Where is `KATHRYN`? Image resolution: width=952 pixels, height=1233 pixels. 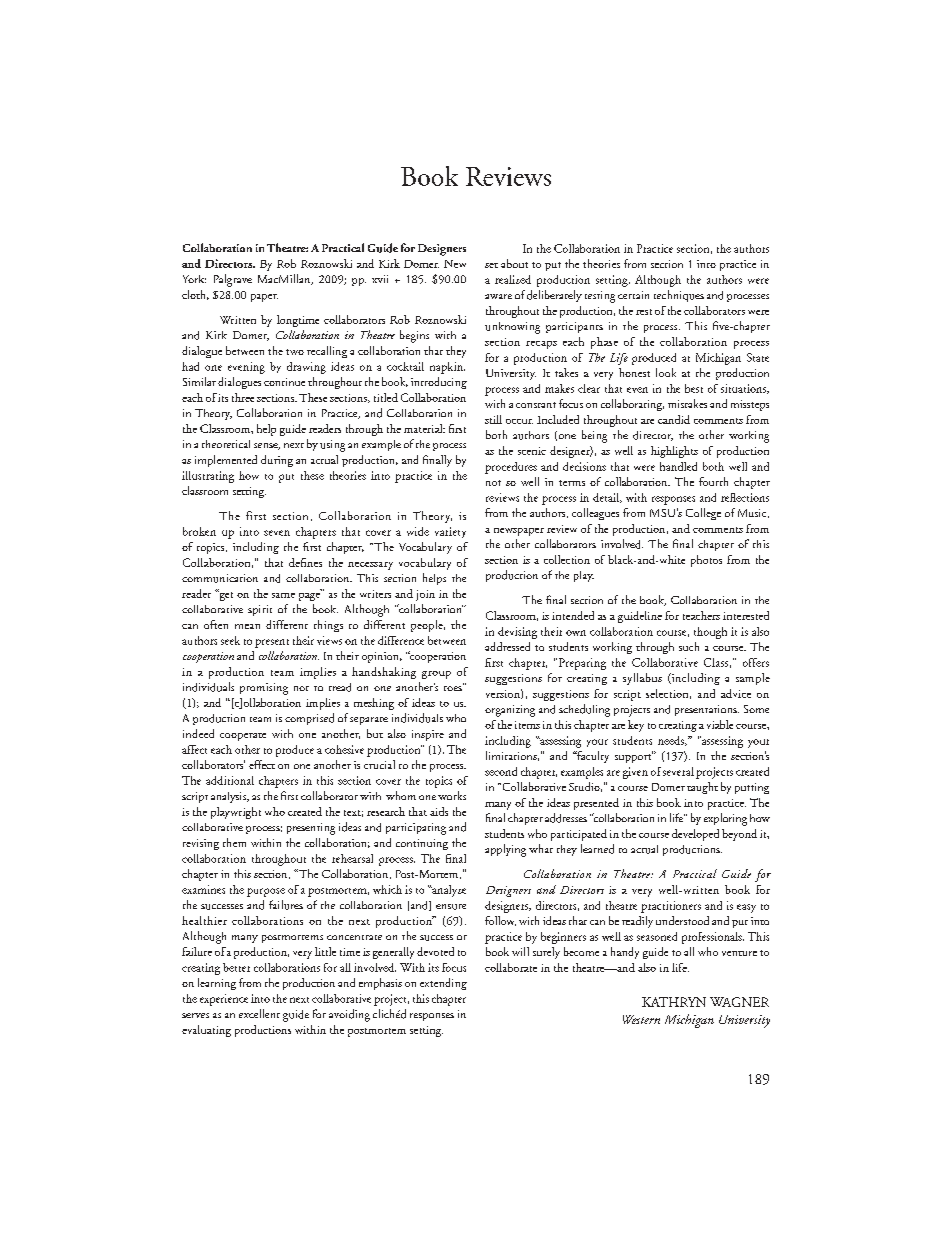 KATHRYN is located at coordinates (674, 1002).
